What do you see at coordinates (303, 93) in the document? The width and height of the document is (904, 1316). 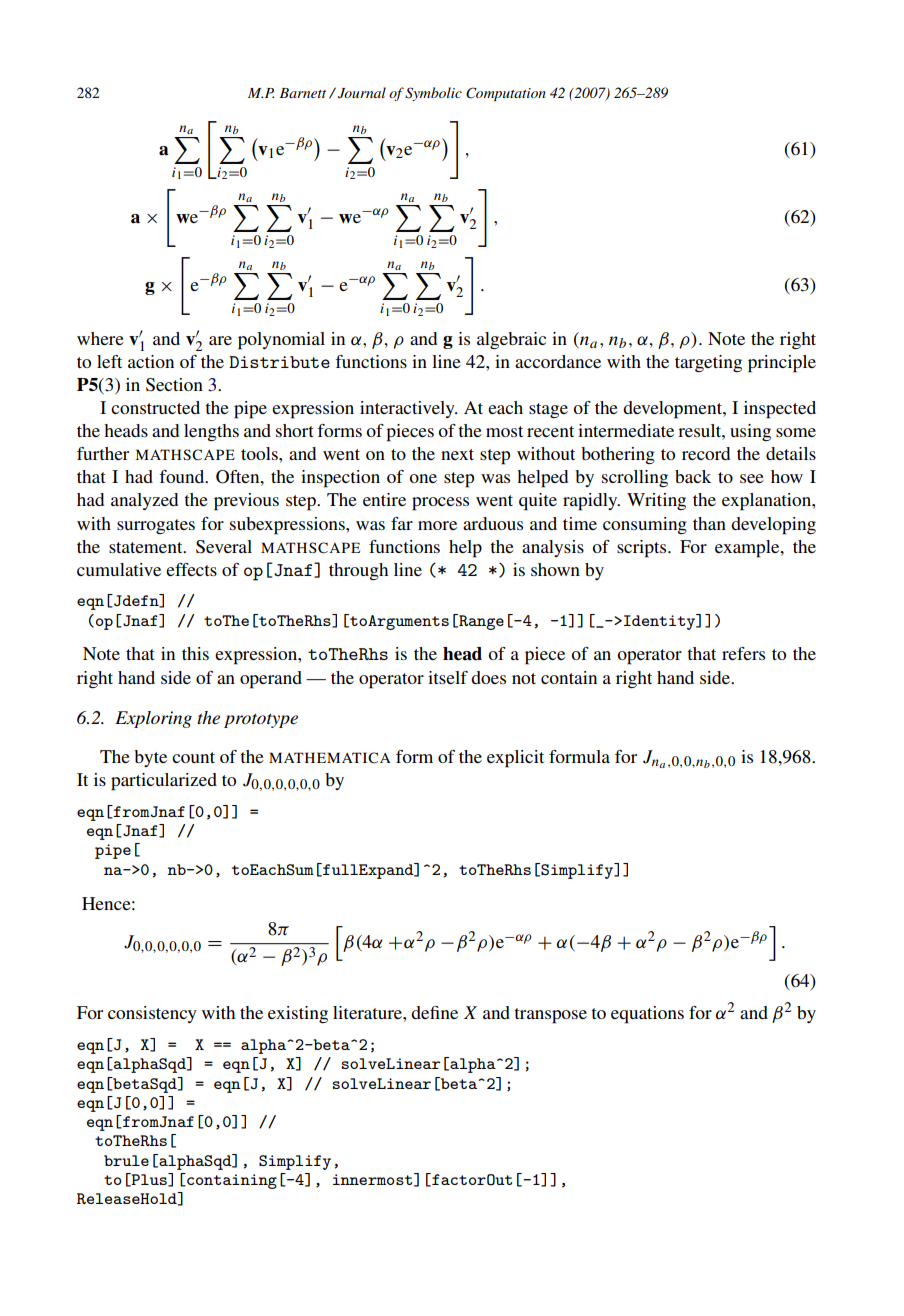 I see `Barnett` at bounding box center [303, 93].
